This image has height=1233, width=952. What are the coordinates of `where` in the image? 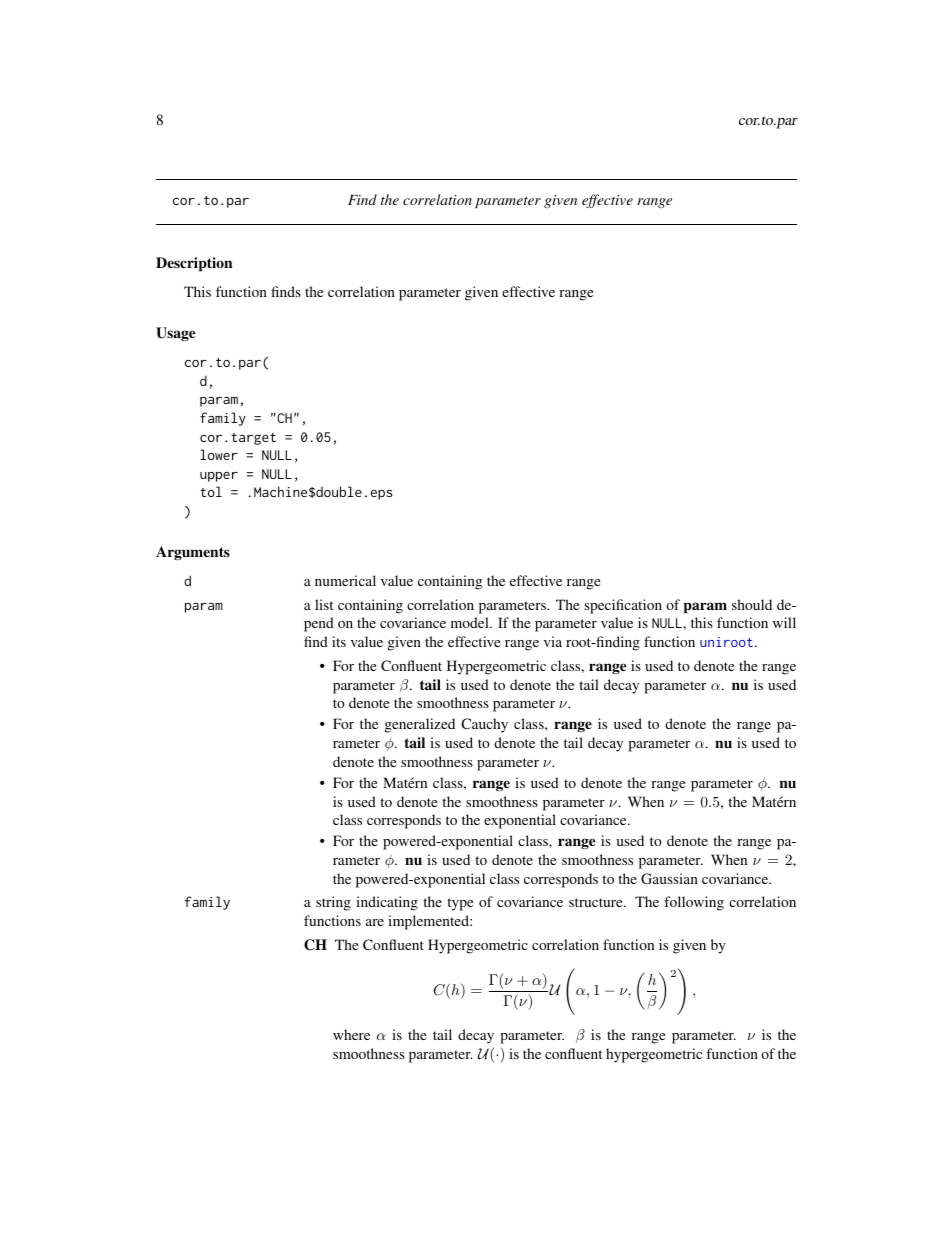 It's located at (351, 1034).
